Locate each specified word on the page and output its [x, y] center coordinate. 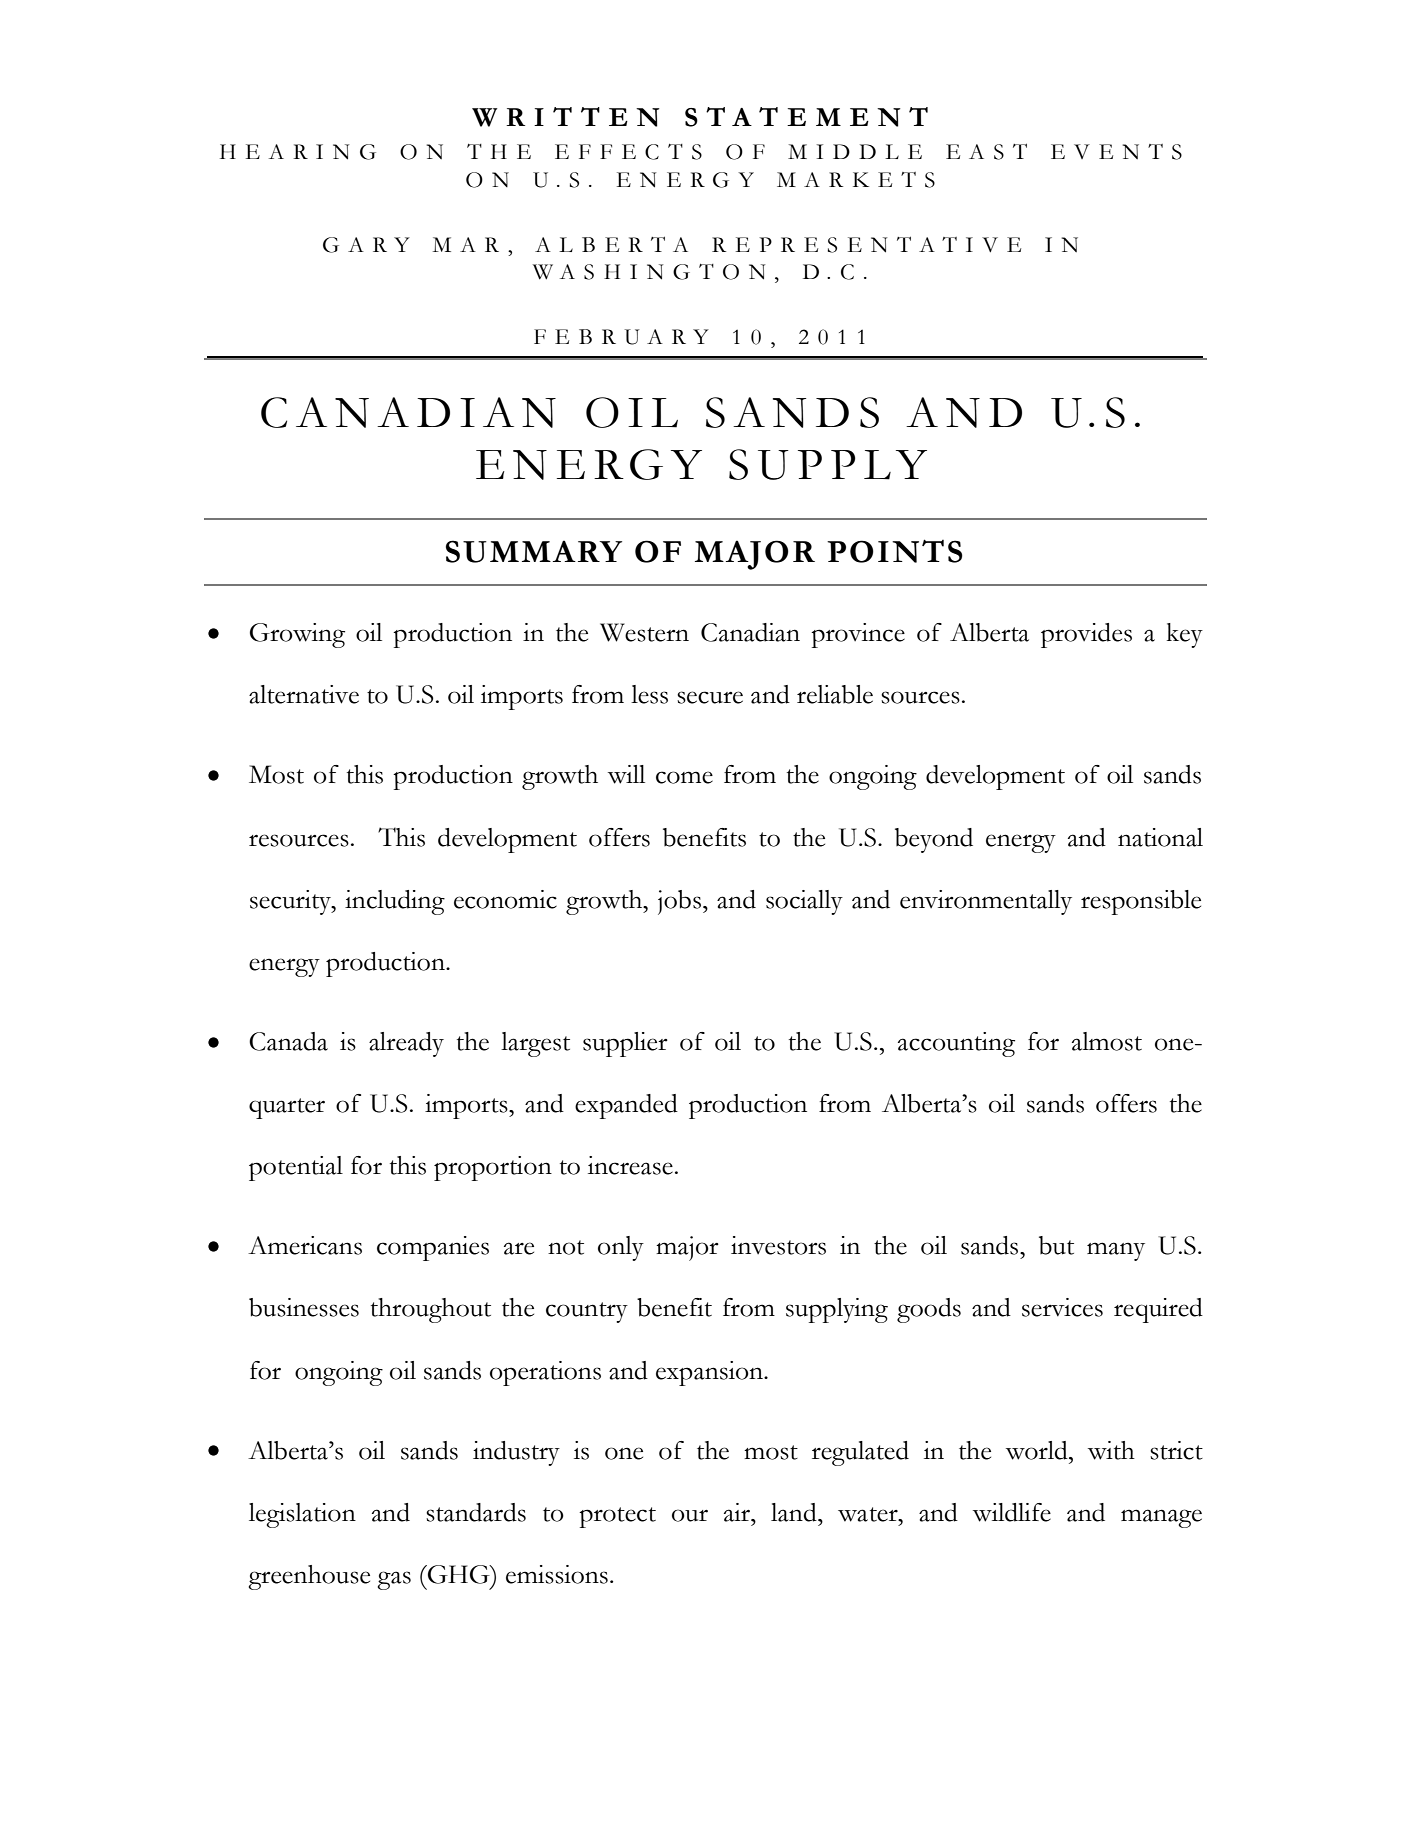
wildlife [1012, 1512]
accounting [956, 1044]
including [395, 902]
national [1160, 837]
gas [394, 1580]
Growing [297, 635]
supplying [837, 1310]
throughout [431, 1310]
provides [1086, 635]
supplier [625, 1044]
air [738, 1512]
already [406, 1044]
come [684, 777]
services [1062, 1307]
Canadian [750, 632]
